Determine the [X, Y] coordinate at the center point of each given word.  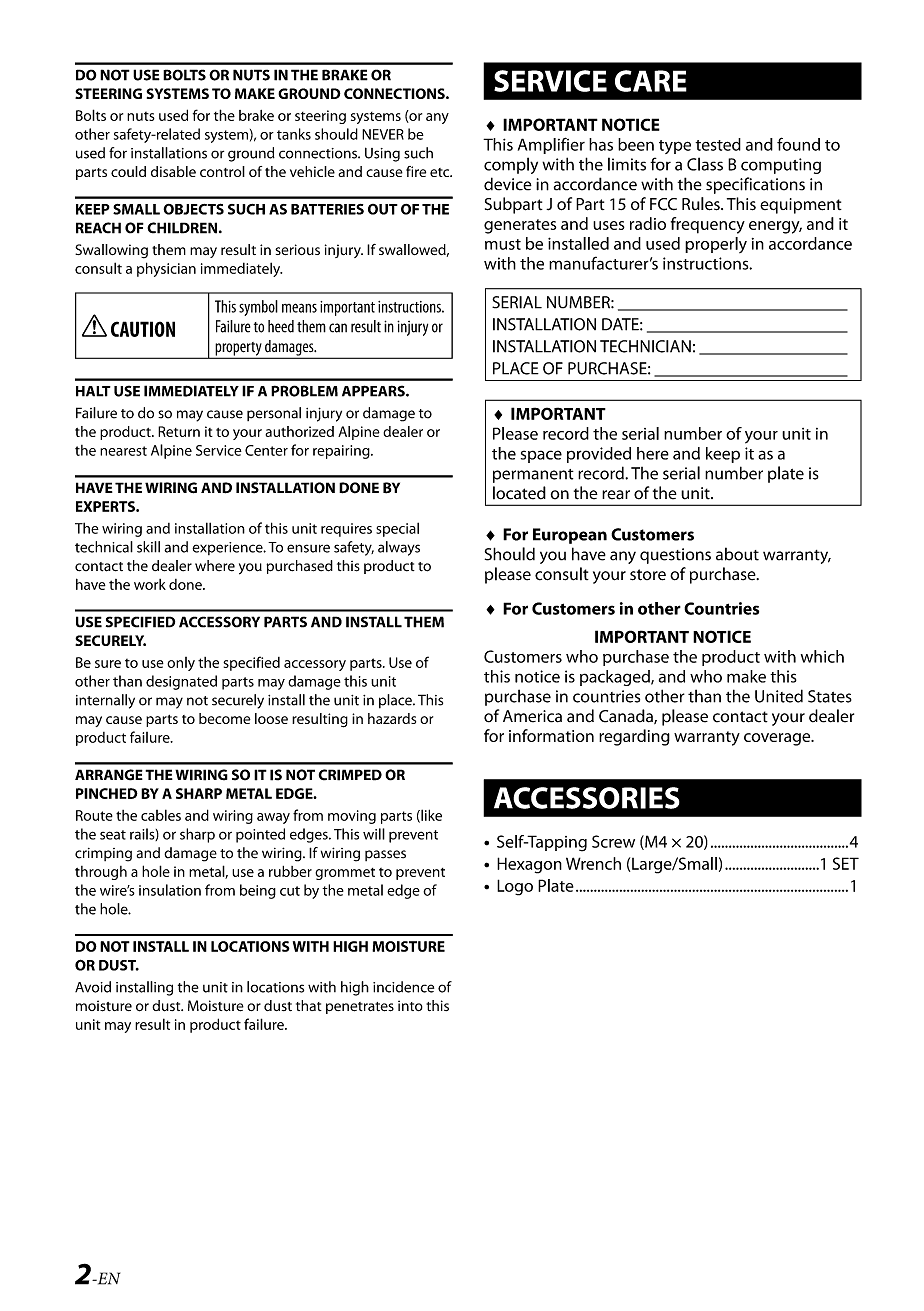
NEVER [383, 134]
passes [385, 855]
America [532, 716]
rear [616, 495]
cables [161, 815]
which [822, 656]
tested [718, 144]
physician [166, 269]
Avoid [93, 987]
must [503, 244]
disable [173, 171]
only [181, 664]
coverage [778, 739]
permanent [533, 476]
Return [179, 431]
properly [716, 245]
